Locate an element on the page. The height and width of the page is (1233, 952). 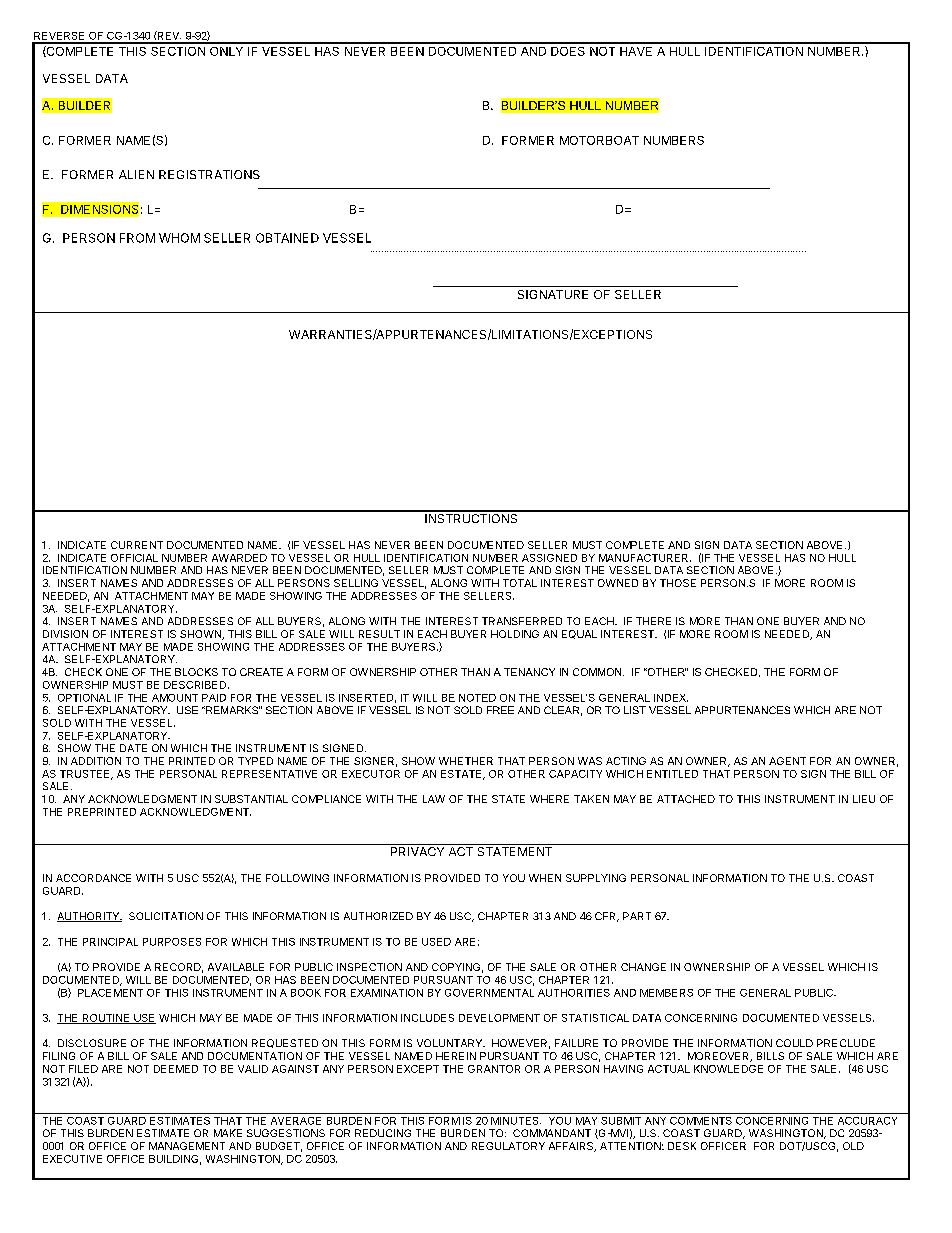
ALIEN is located at coordinates (136, 174).
